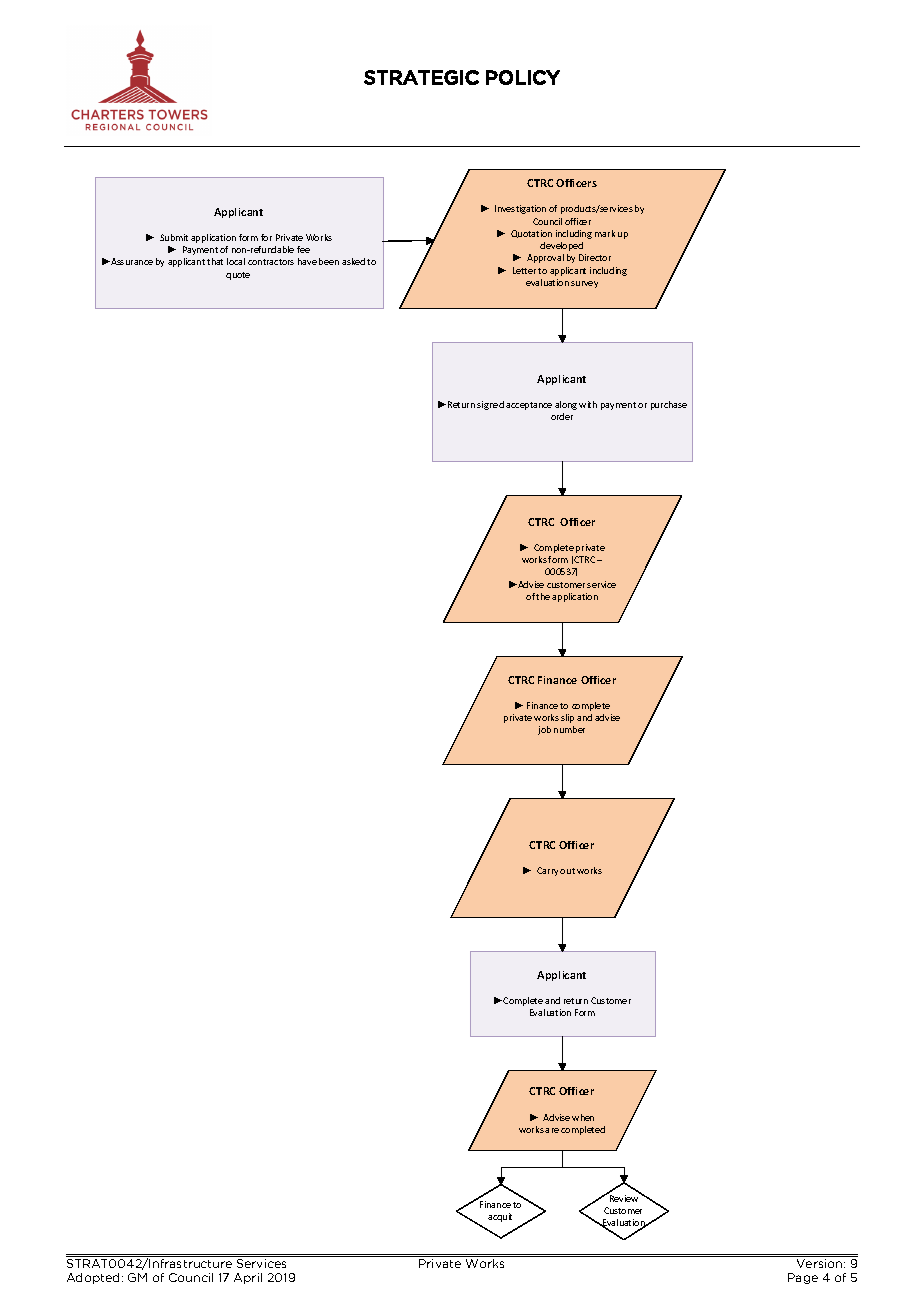 The image size is (924, 1308). I want to click on signed, so click(490, 405).
